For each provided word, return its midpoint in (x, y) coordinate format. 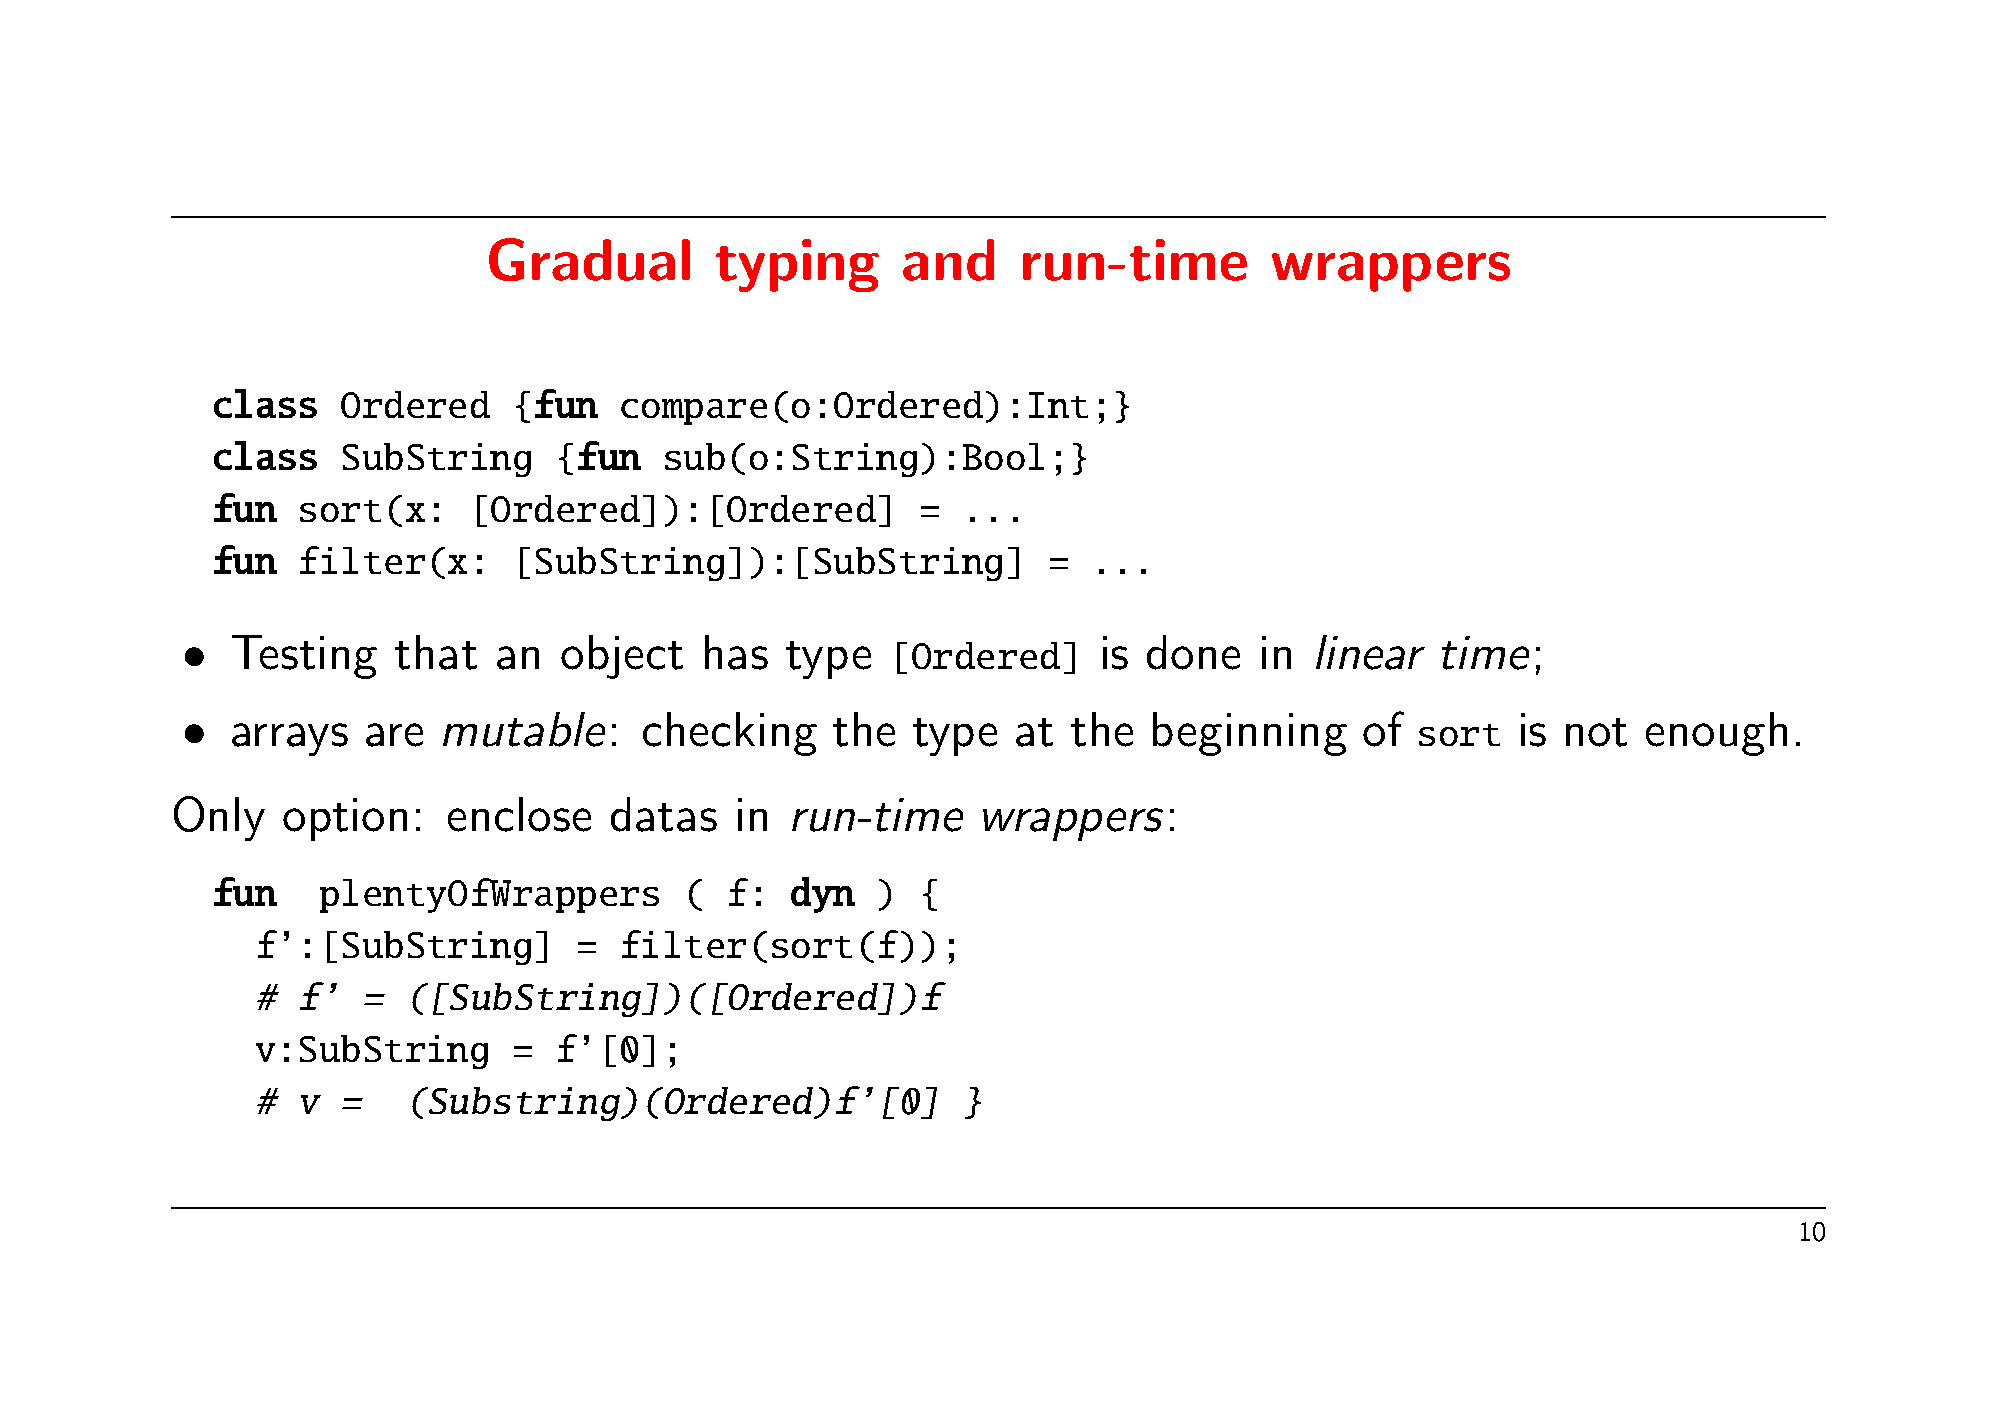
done (1193, 652)
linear (1370, 652)
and (948, 260)
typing (797, 265)
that (436, 652)
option (345, 819)
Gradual (589, 259)
